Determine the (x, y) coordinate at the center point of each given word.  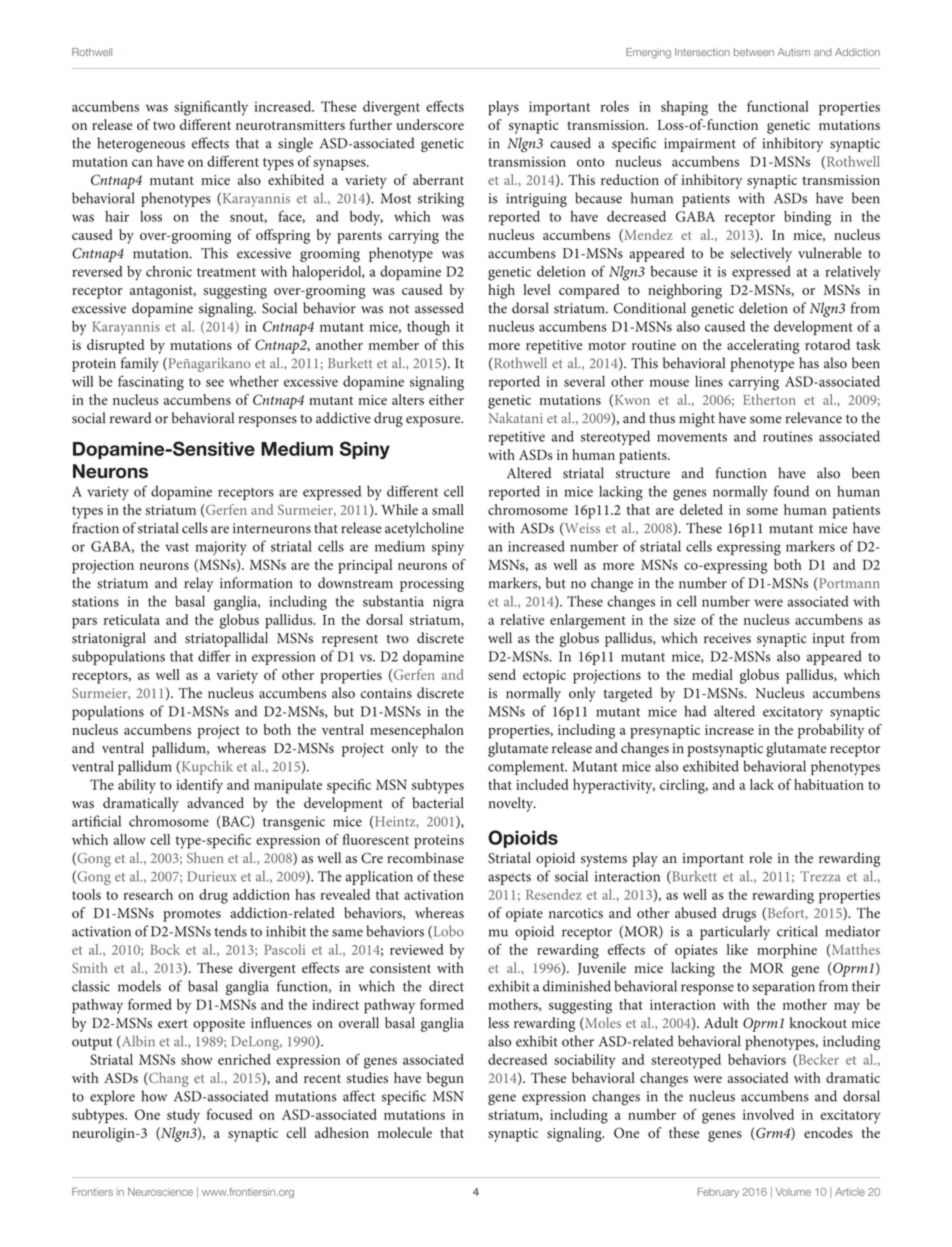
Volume (793, 1192)
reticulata (132, 619)
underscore (430, 124)
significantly (211, 108)
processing (432, 585)
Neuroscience (160, 1192)
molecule (405, 1132)
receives (727, 638)
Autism (794, 52)
